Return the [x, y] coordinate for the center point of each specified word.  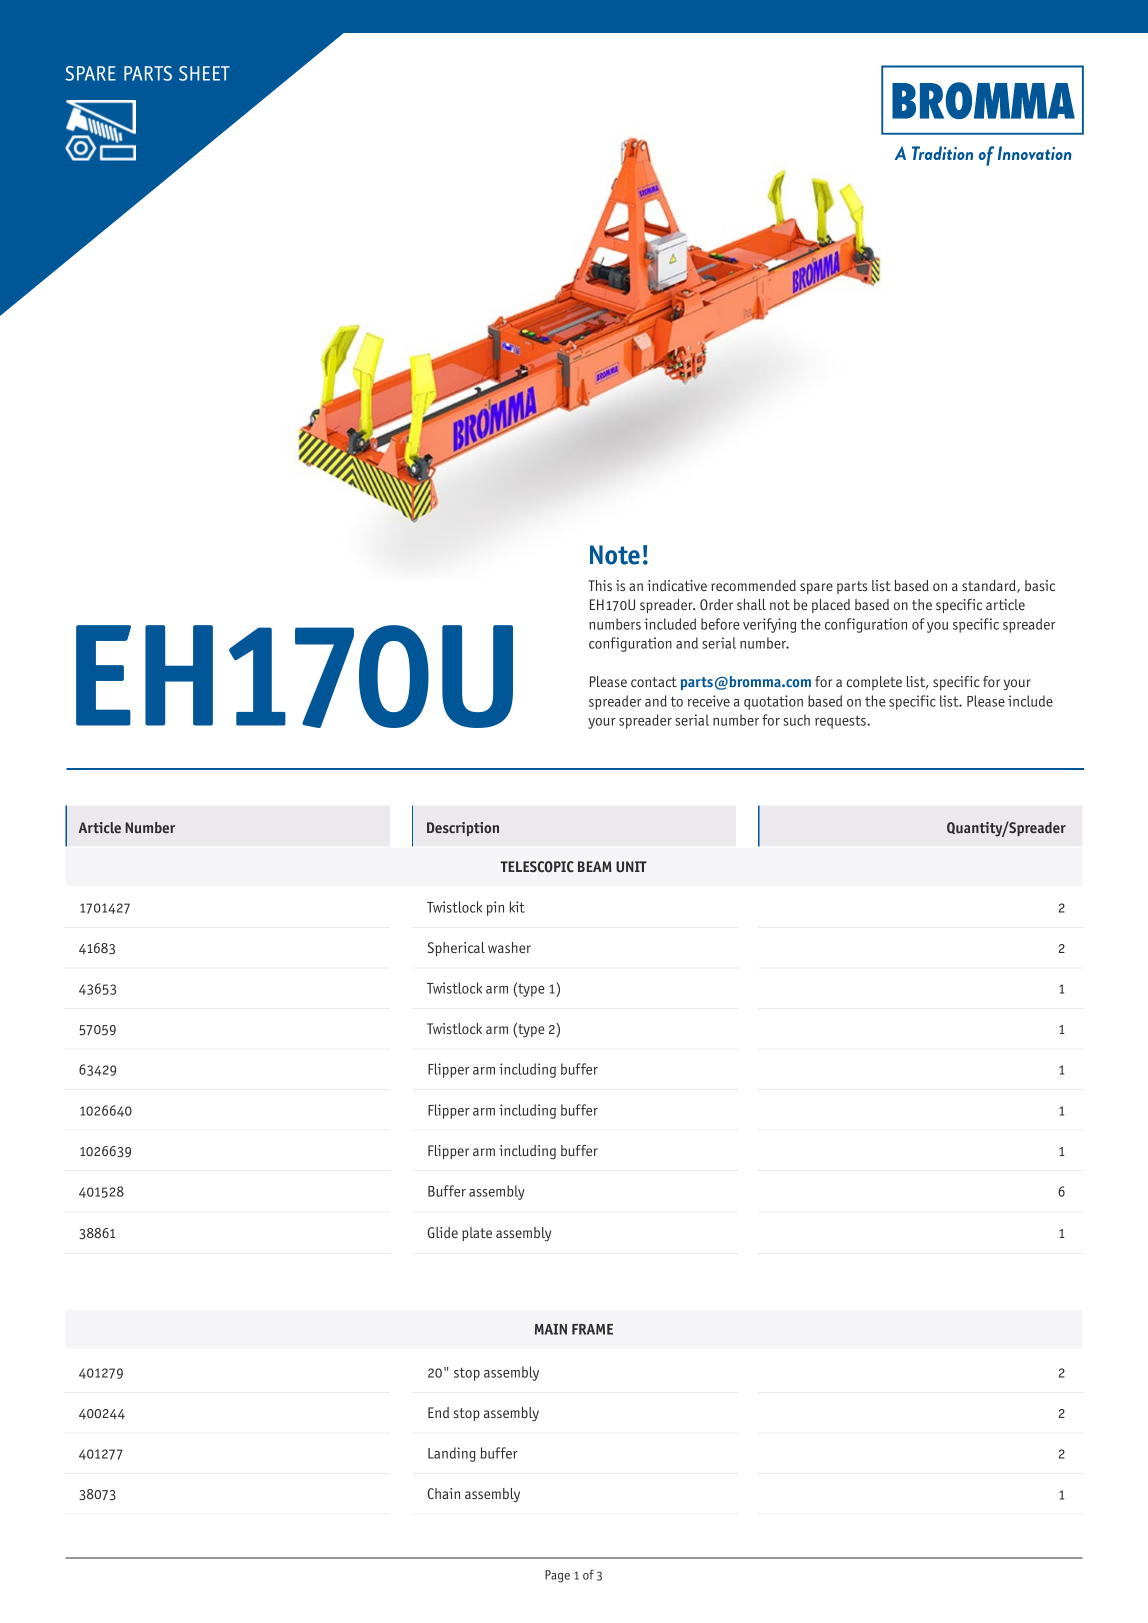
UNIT [631, 866]
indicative [677, 585]
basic [1040, 585]
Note [615, 555]
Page [557, 1576]
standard [990, 586]
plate [477, 1234]
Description [463, 829]
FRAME [592, 1329]
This [600, 585]
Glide [443, 1232]
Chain [444, 1493]
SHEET [204, 73]
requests [841, 722]
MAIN [551, 1329]
